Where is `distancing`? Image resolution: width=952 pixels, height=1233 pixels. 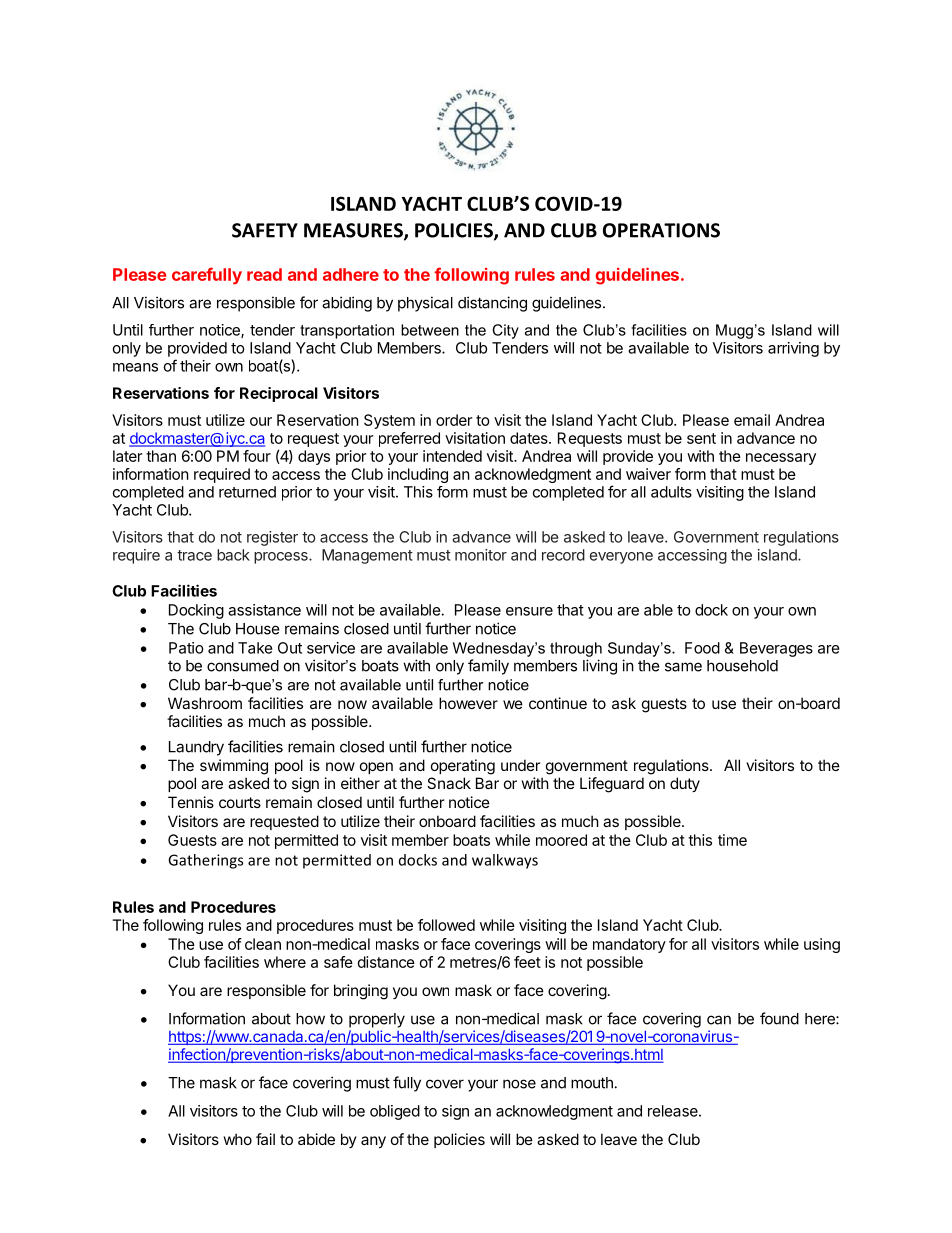 distancing is located at coordinates (492, 304).
